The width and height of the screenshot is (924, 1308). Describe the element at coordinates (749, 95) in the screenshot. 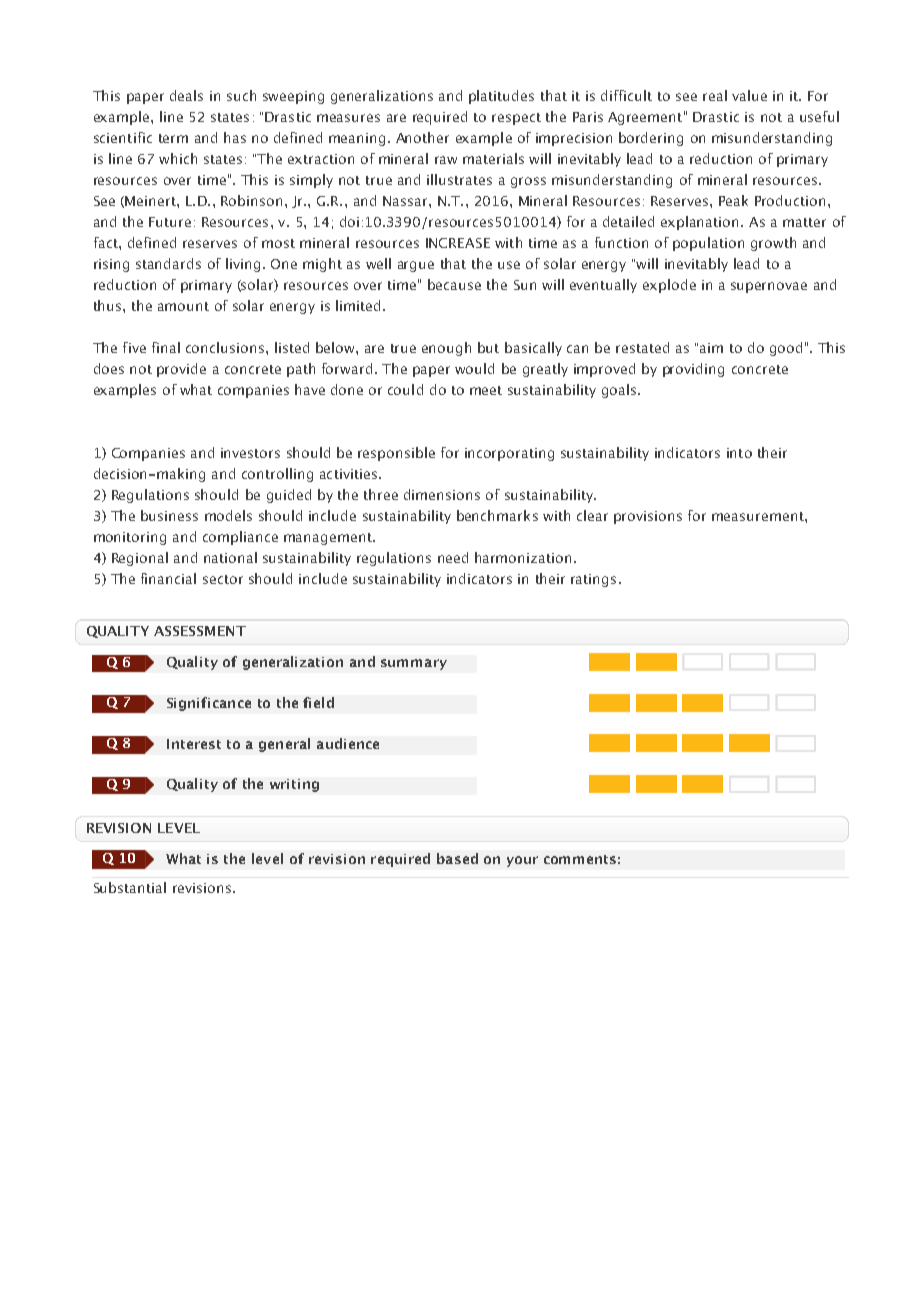

I see `value` at that location.
